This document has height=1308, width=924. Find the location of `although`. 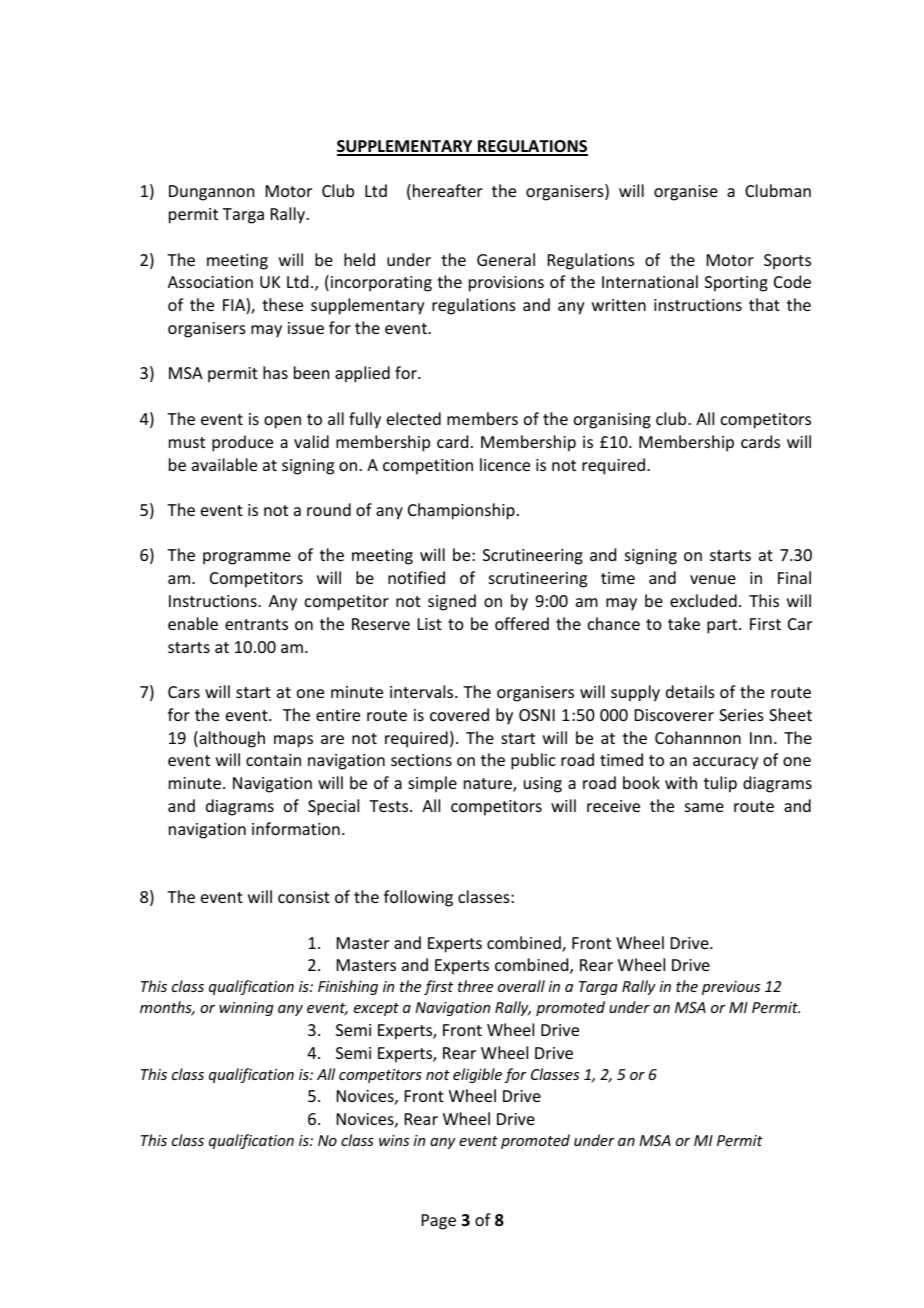

although is located at coordinates (231, 739).
